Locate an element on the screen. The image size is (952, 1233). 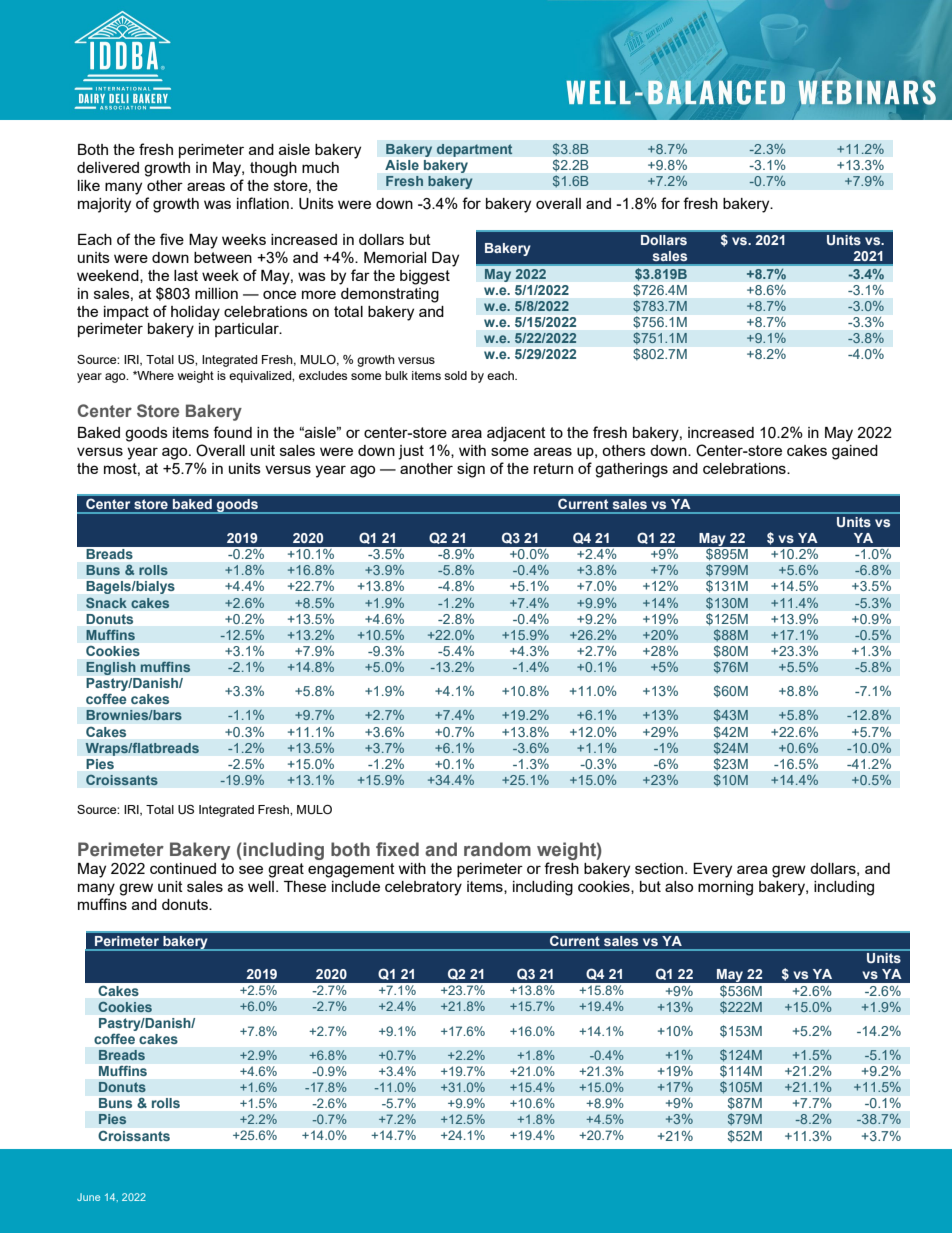
June is located at coordinates (88, 1197).
